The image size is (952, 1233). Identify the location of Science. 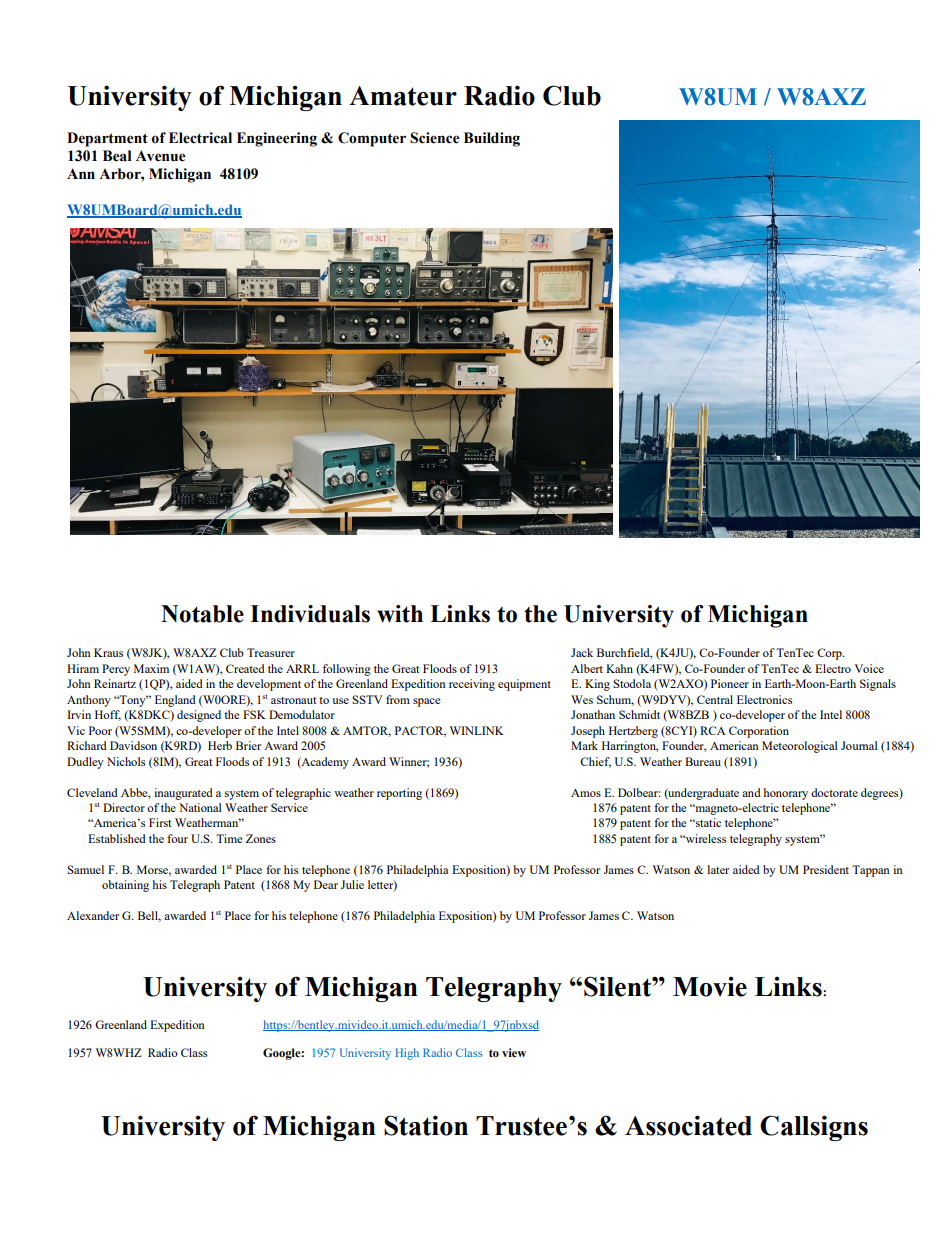
(435, 138).
